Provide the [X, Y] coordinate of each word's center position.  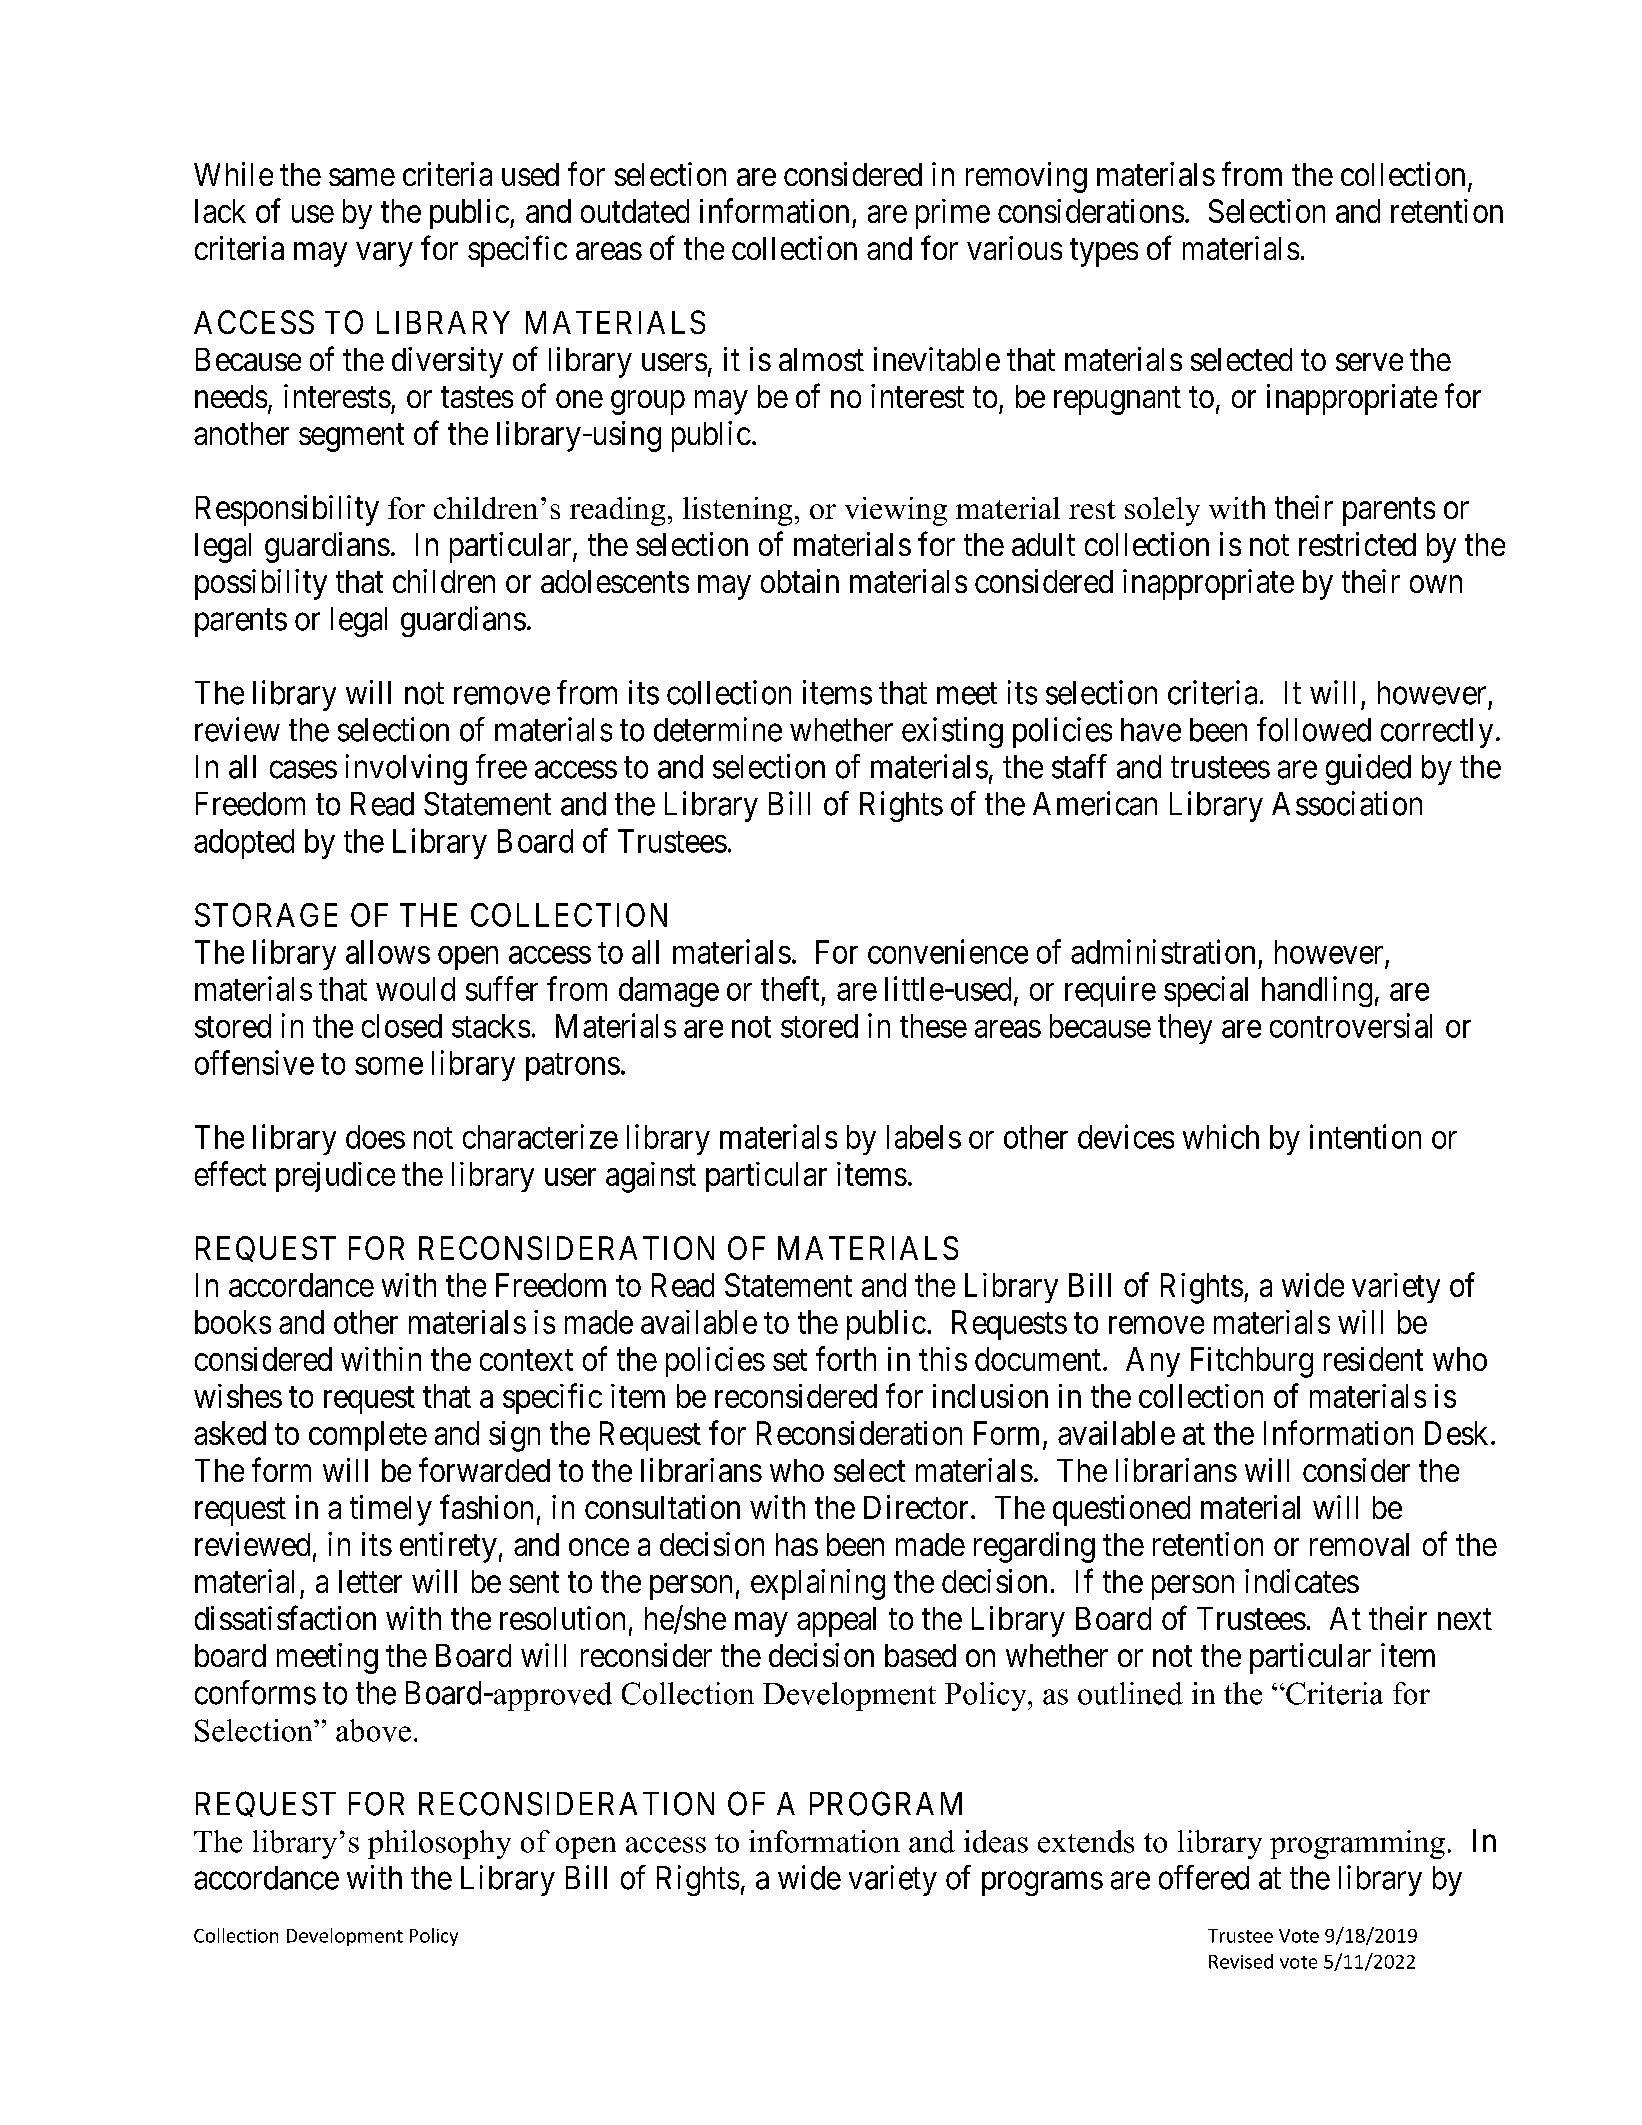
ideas [996, 1841]
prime [953, 214]
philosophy [439, 1844]
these [933, 1026]
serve [1369, 362]
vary [384, 255]
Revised [1241, 1961]
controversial [1351, 1025]
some [389, 1066]
